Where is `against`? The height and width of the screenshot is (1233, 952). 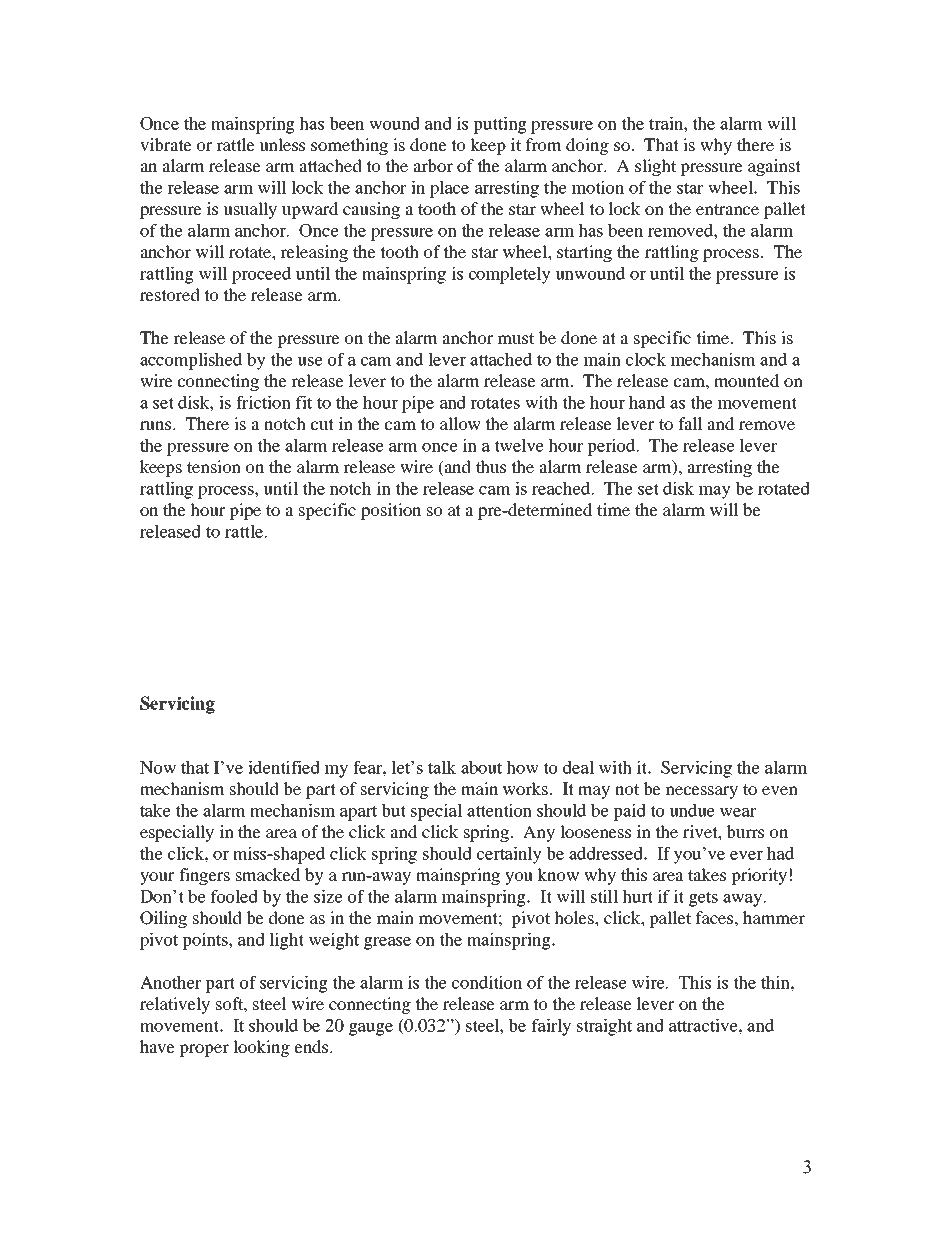 against is located at coordinates (774, 167).
